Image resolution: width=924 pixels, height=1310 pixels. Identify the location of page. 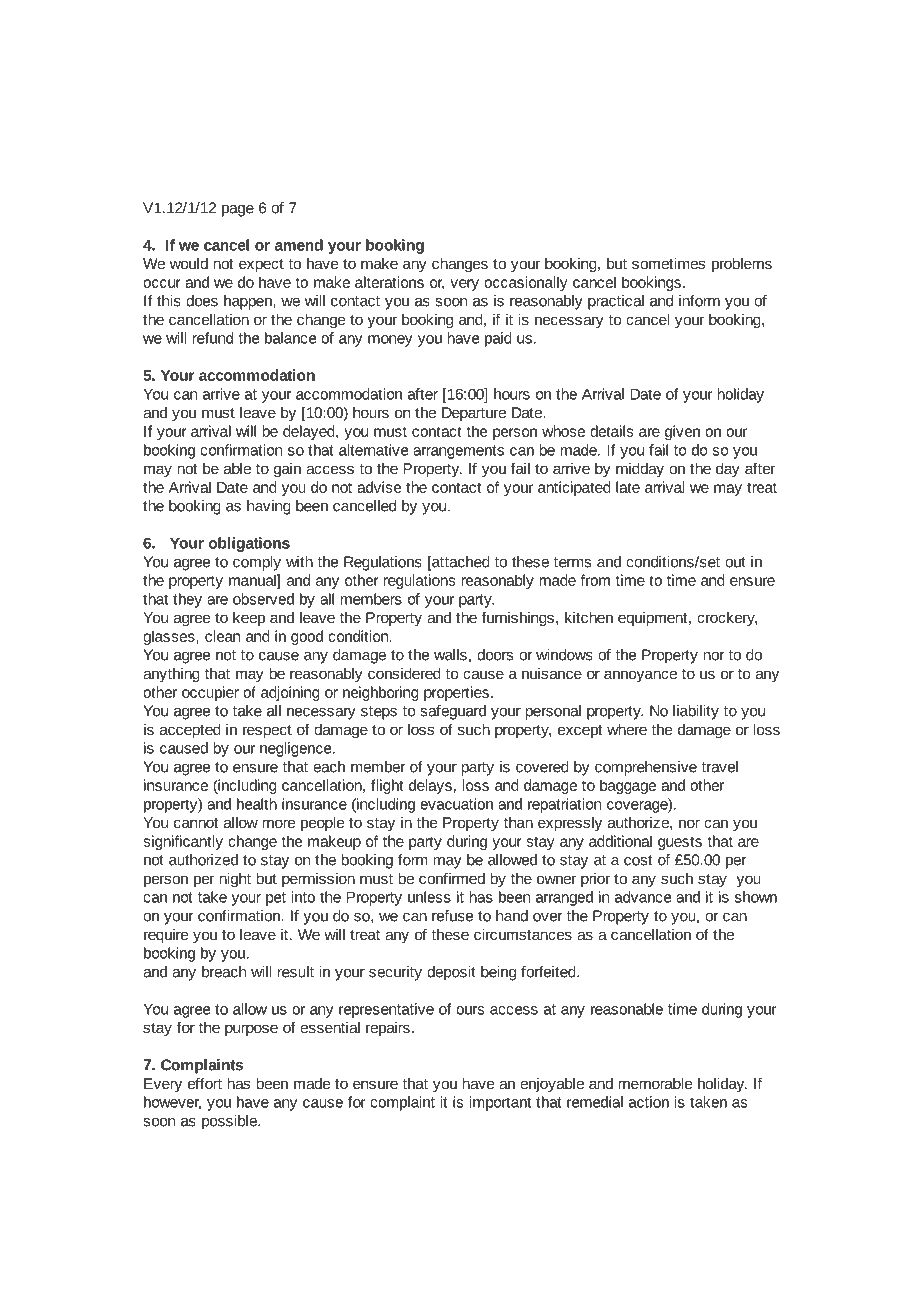
(238, 211).
